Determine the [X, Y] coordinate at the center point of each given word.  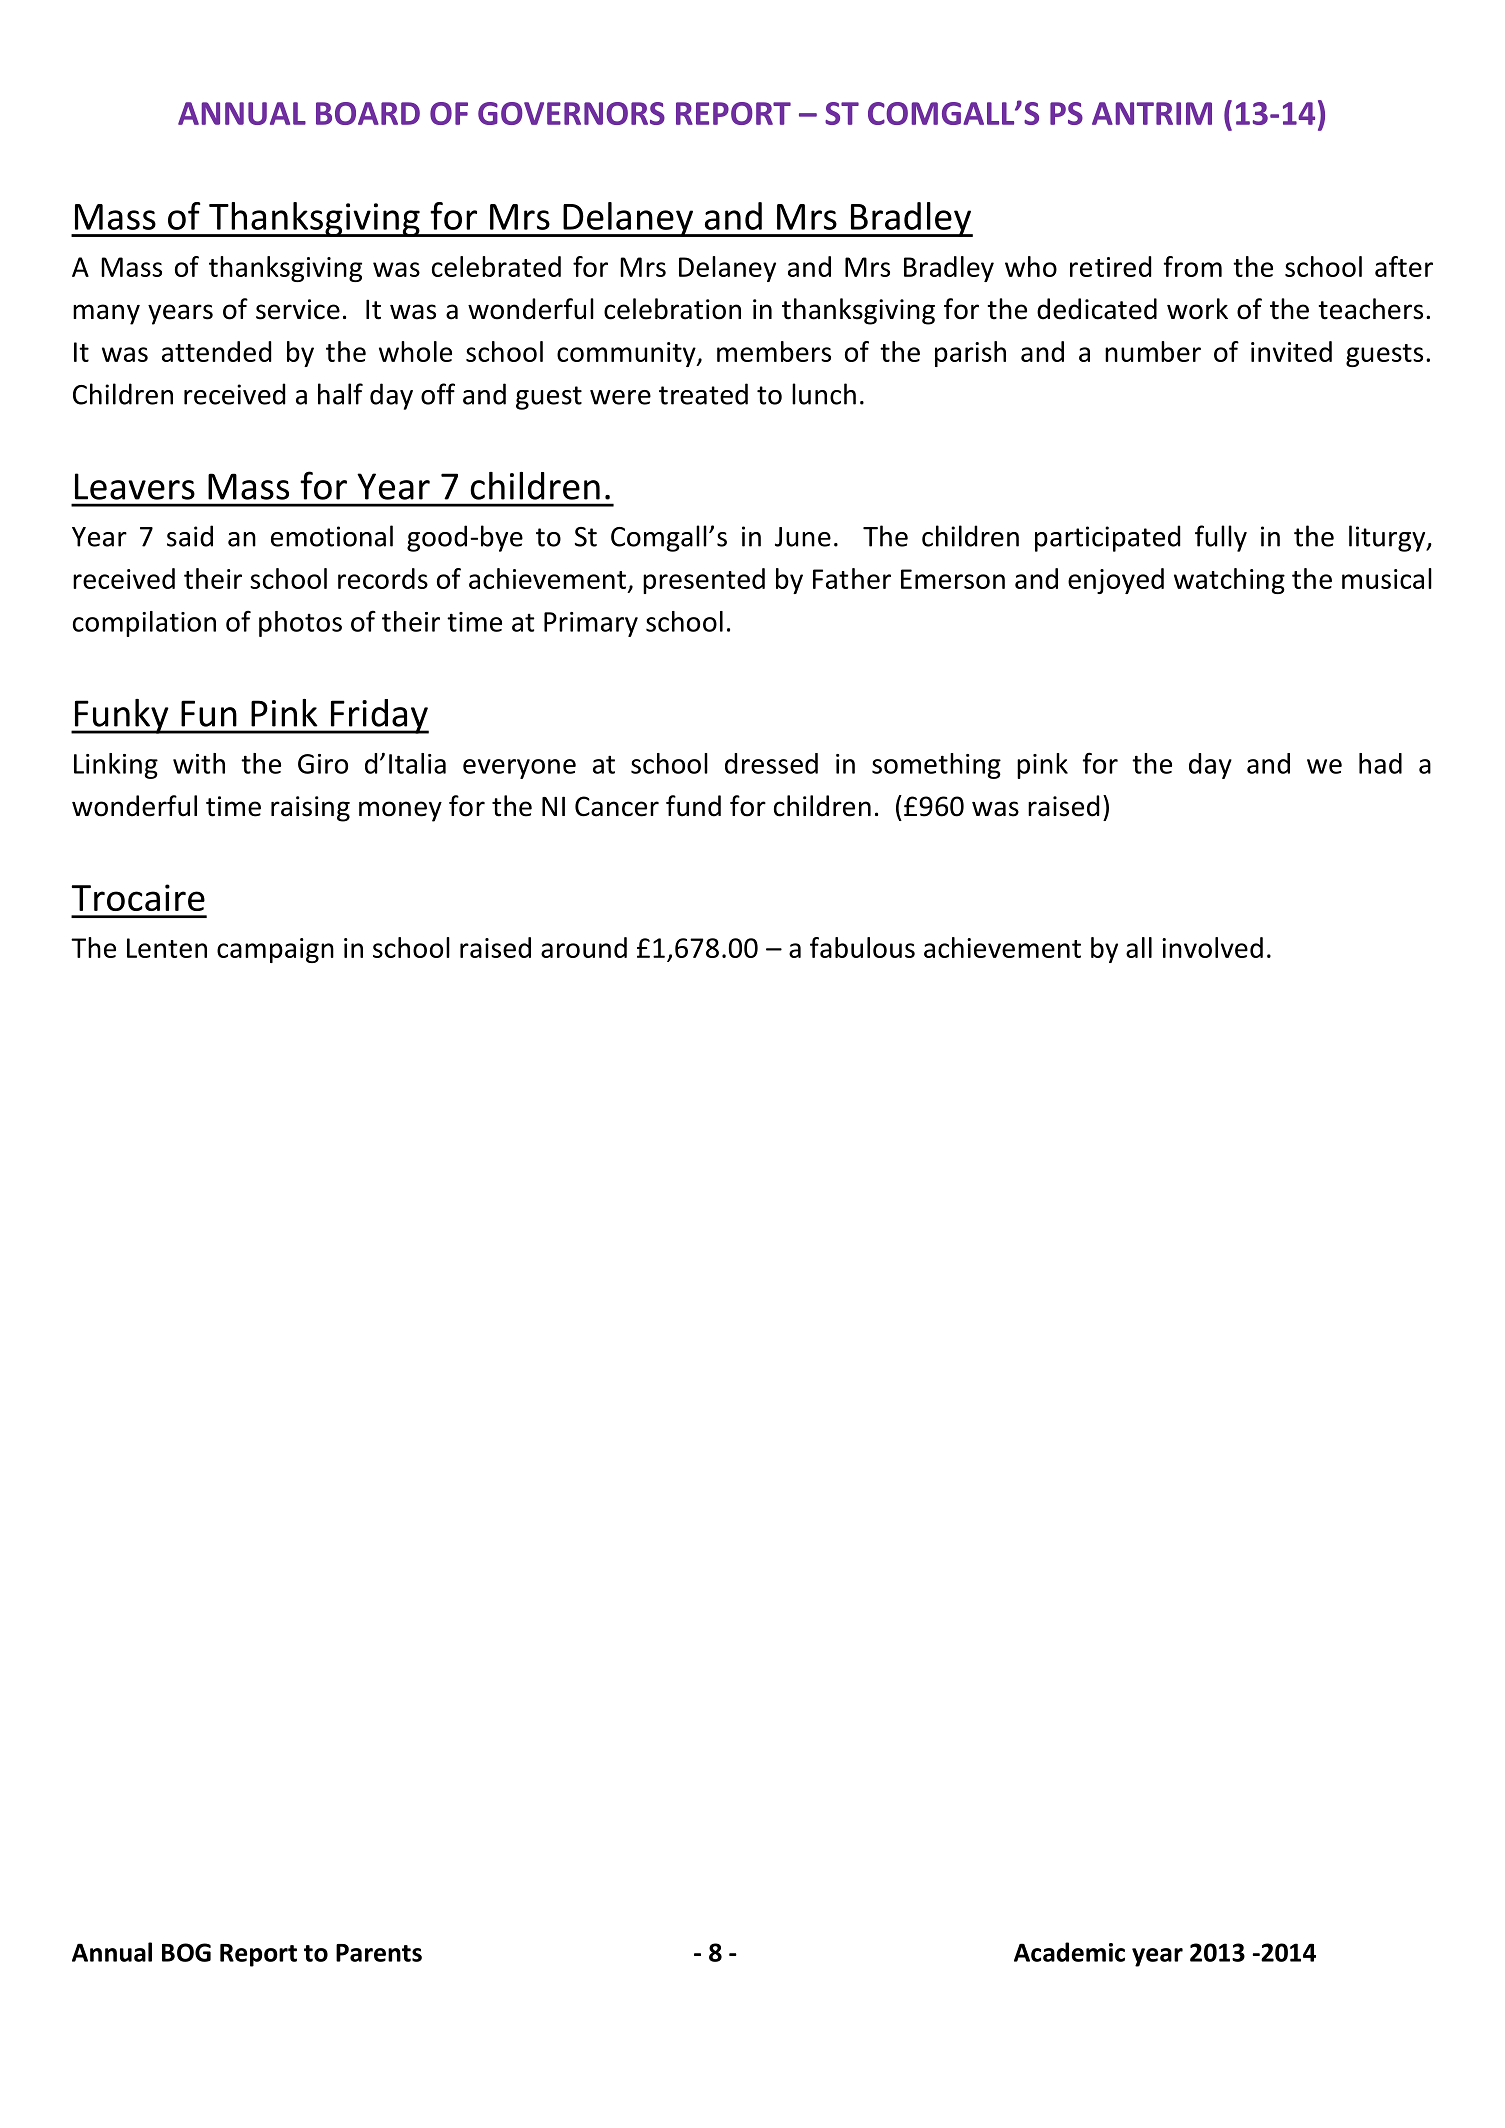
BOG [186, 1952]
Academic [1069, 1952]
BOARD [368, 113]
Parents [379, 1953]
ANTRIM [1152, 113]
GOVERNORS [571, 113]
